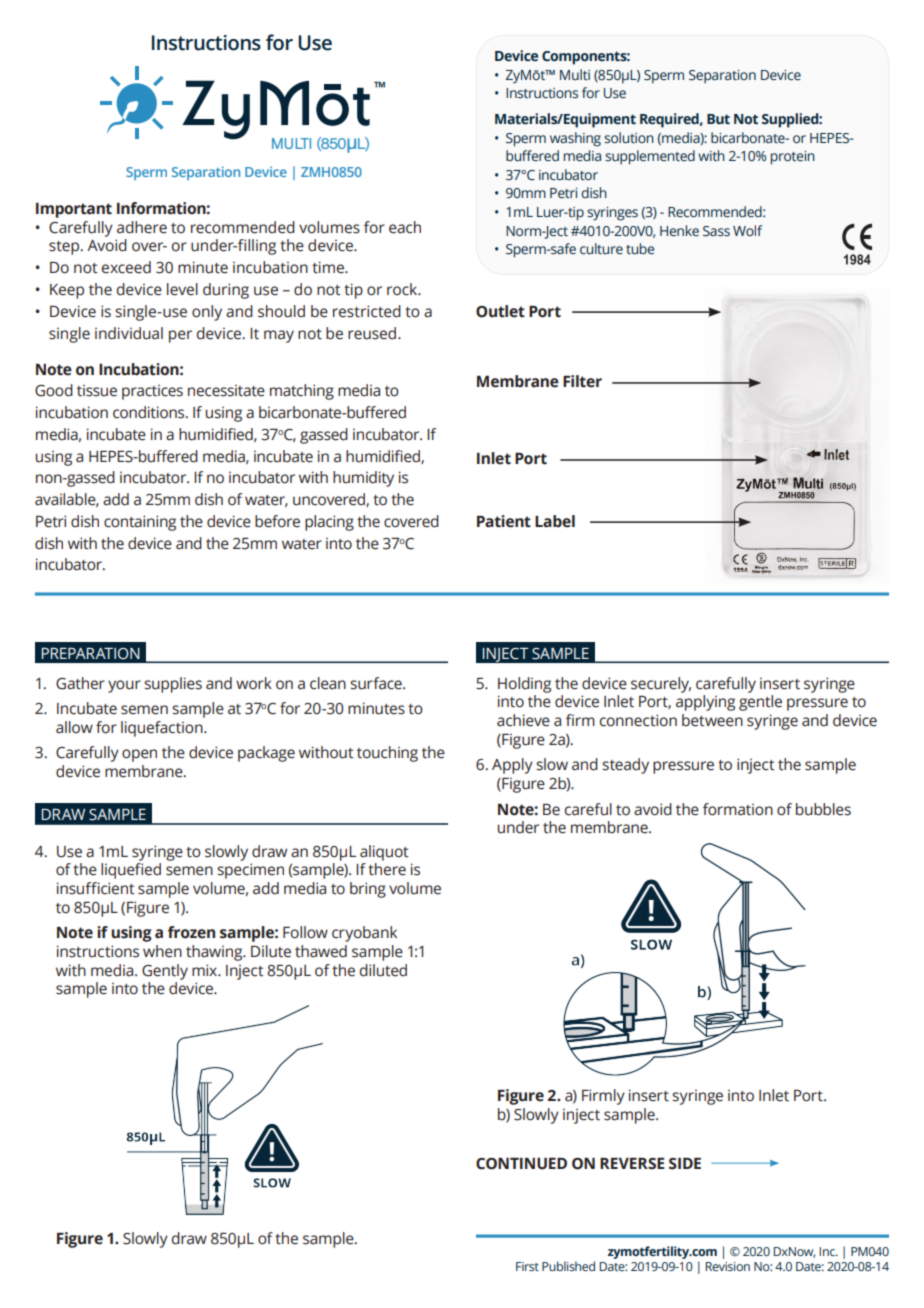 The width and height of the screenshot is (924, 1308). Describe the element at coordinates (124, 686) in the screenshot. I see `your` at that location.
